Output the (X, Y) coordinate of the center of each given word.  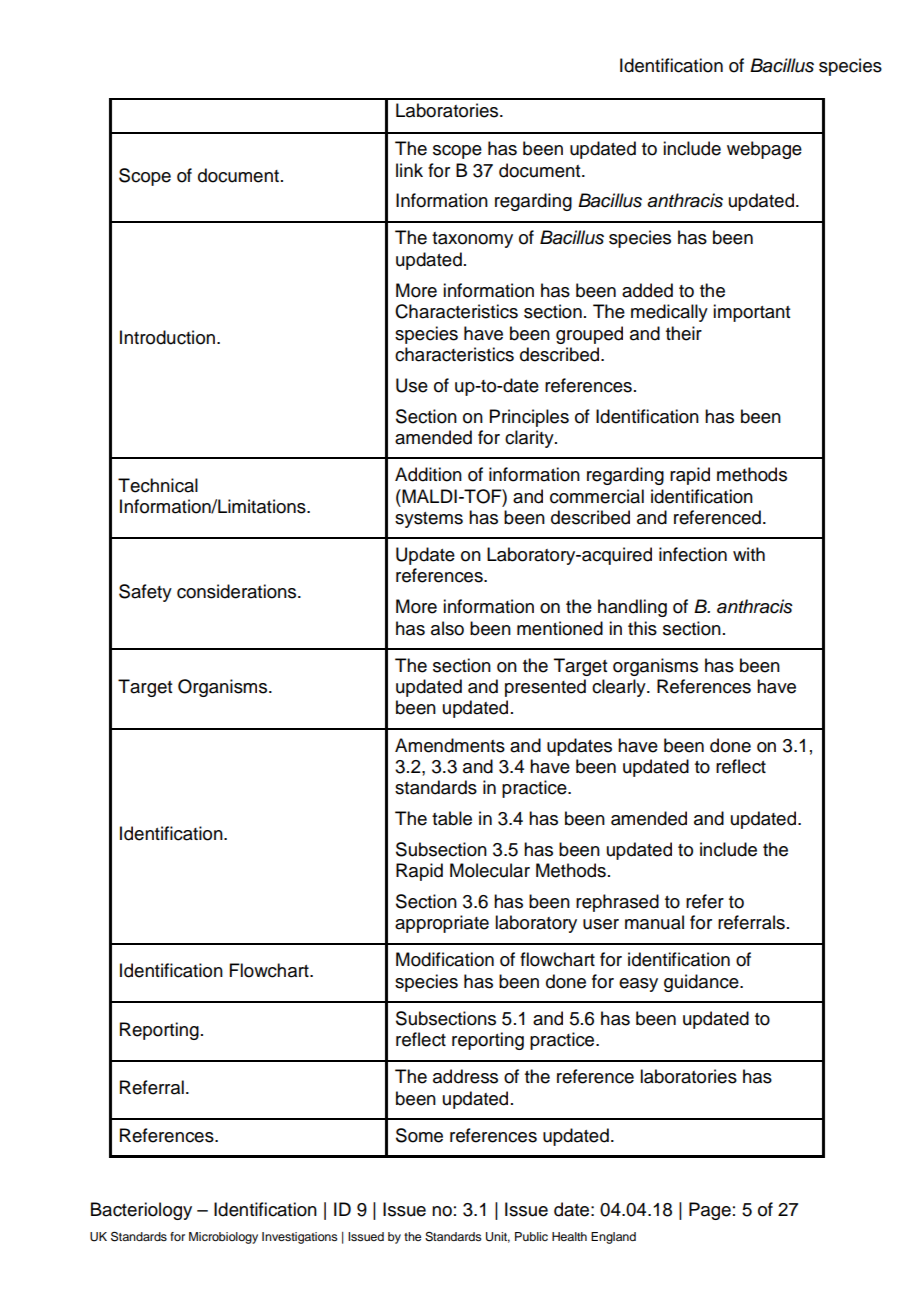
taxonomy (472, 240)
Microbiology (223, 1238)
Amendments (450, 745)
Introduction (167, 337)
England (613, 1238)
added (647, 290)
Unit (498, 1237)
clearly (620, 688)
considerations (238, 591)
